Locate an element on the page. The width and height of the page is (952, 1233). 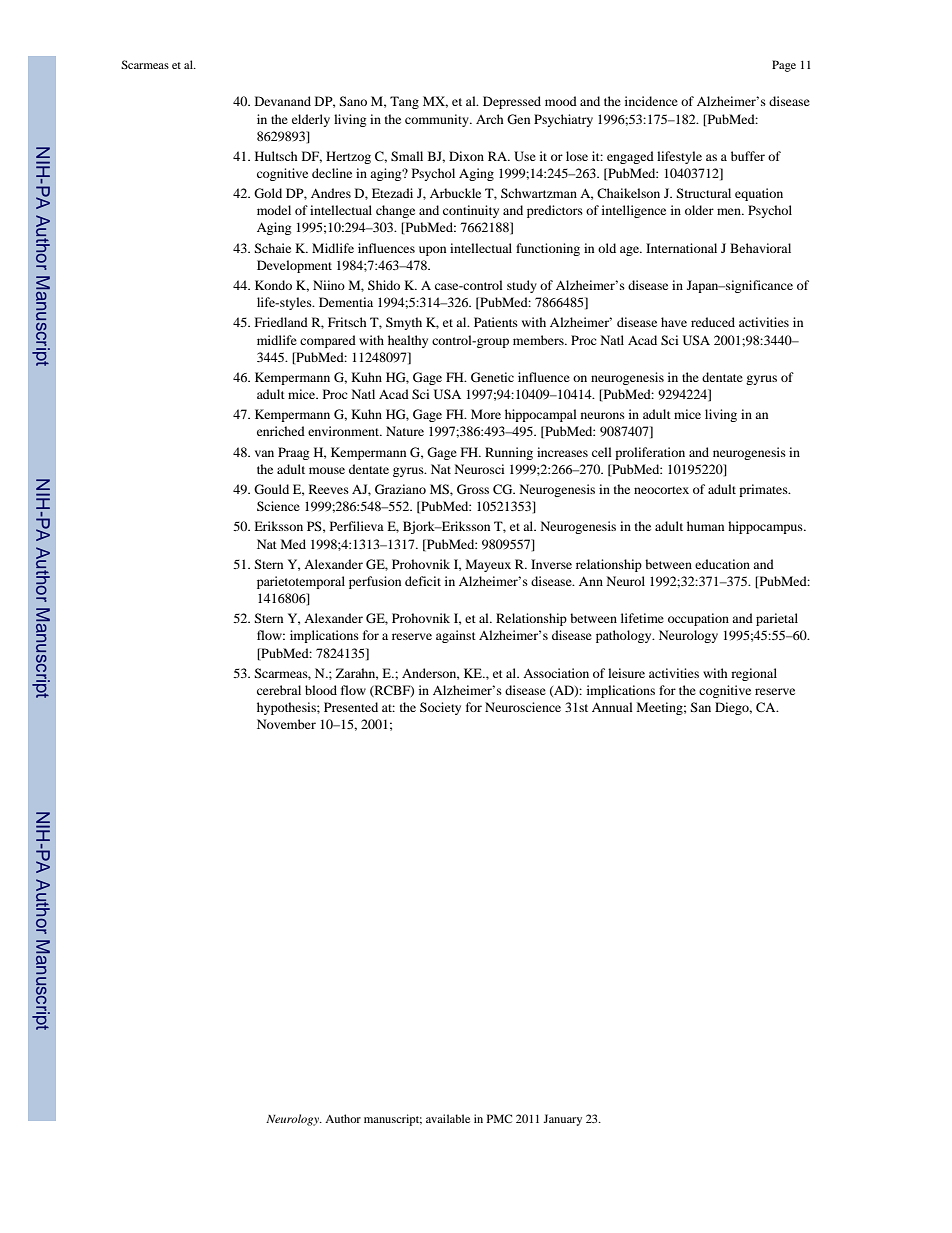
regional is located at coordinates (754, 674).
